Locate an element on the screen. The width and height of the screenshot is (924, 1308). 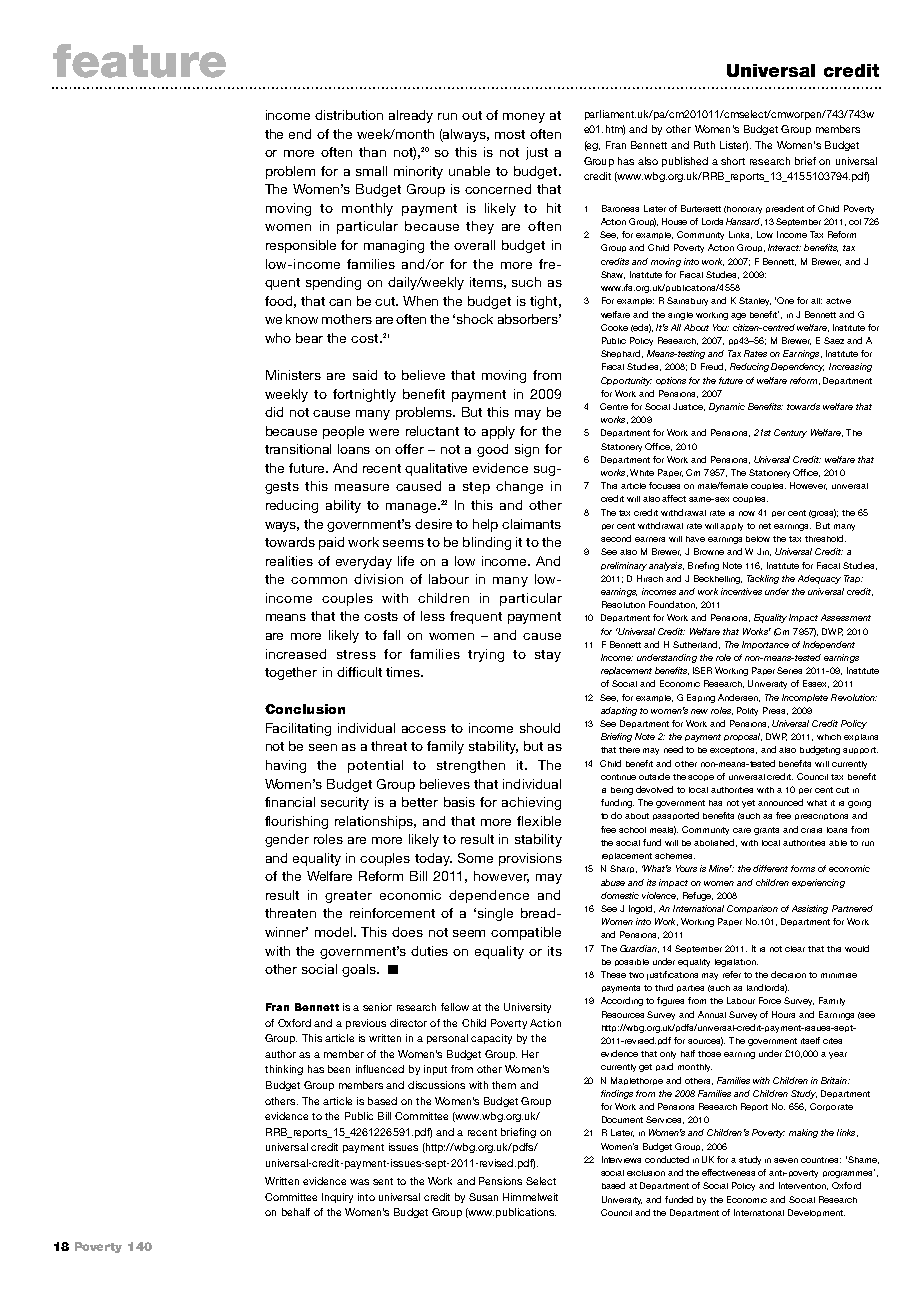
financial is located at coordinates (290, 802).
